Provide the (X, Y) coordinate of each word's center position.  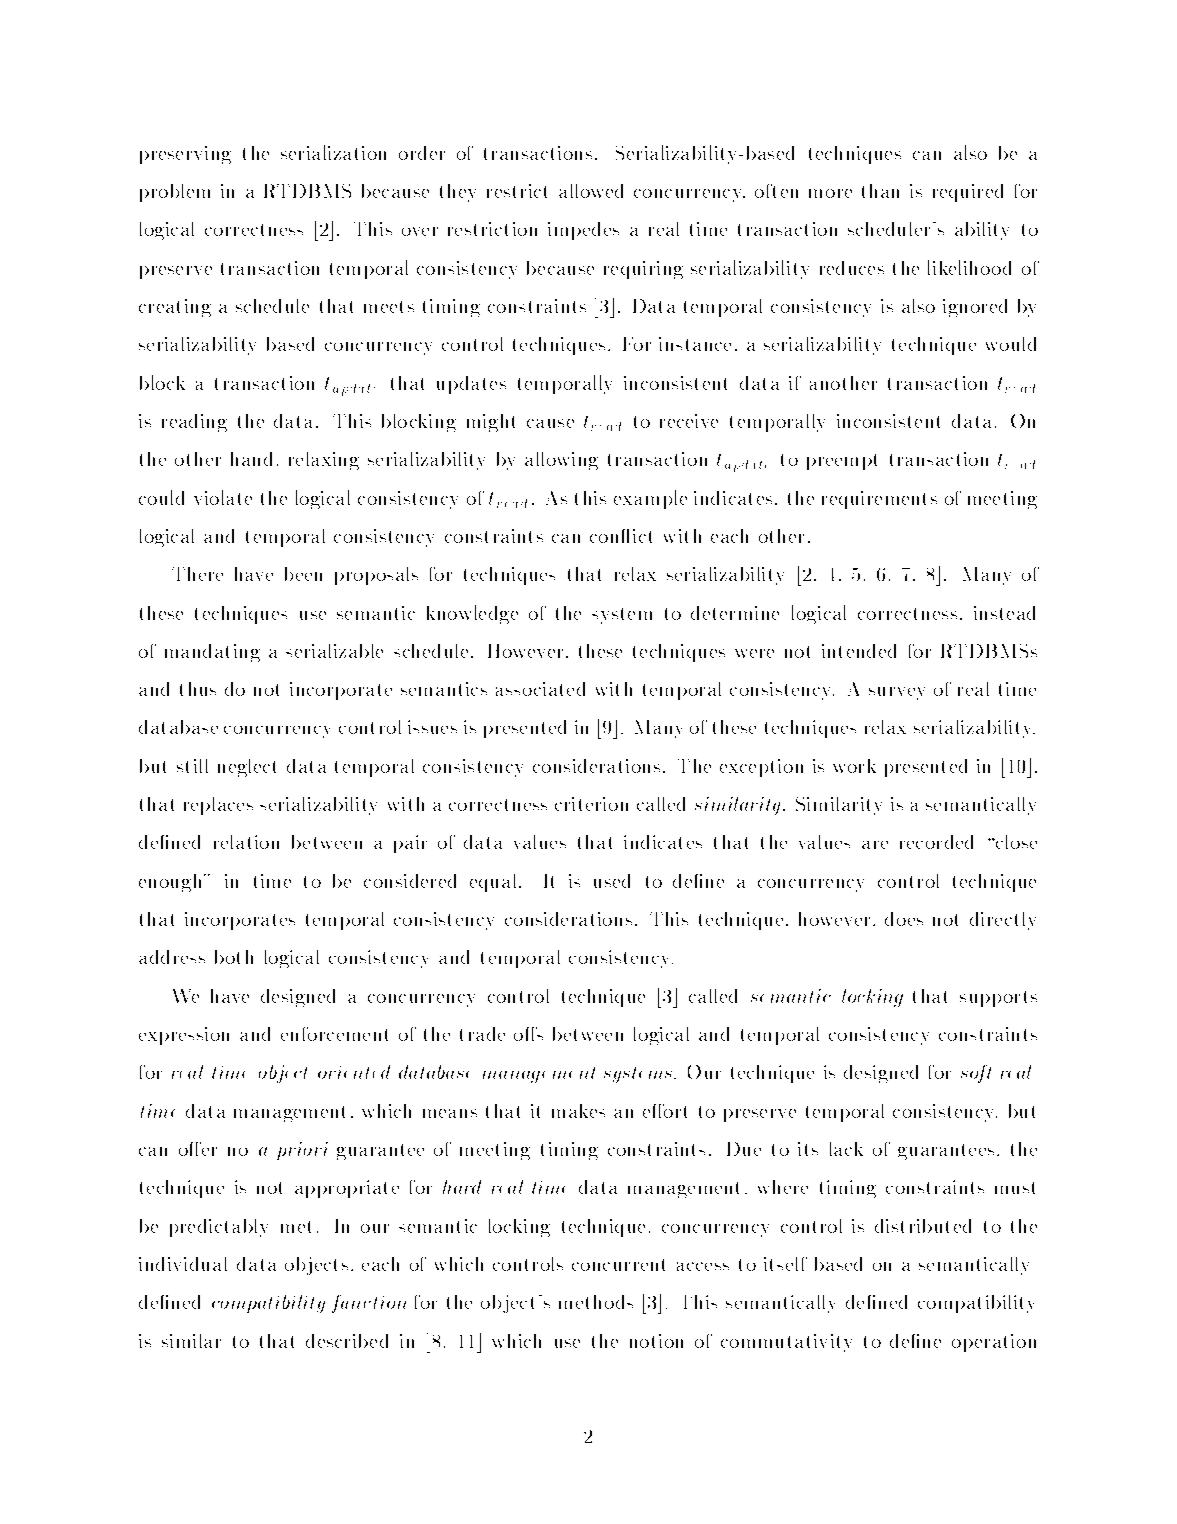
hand (251, 459)
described (347, 1341)
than (880, 191)
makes (578, 1111)
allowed (591, 191)
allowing (561, 461)
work (854, 766)
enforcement (334, 1034)
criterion (591, 804)
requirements (879, 500)
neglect (247, 768)
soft (976, 1074)
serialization (333, 152)
